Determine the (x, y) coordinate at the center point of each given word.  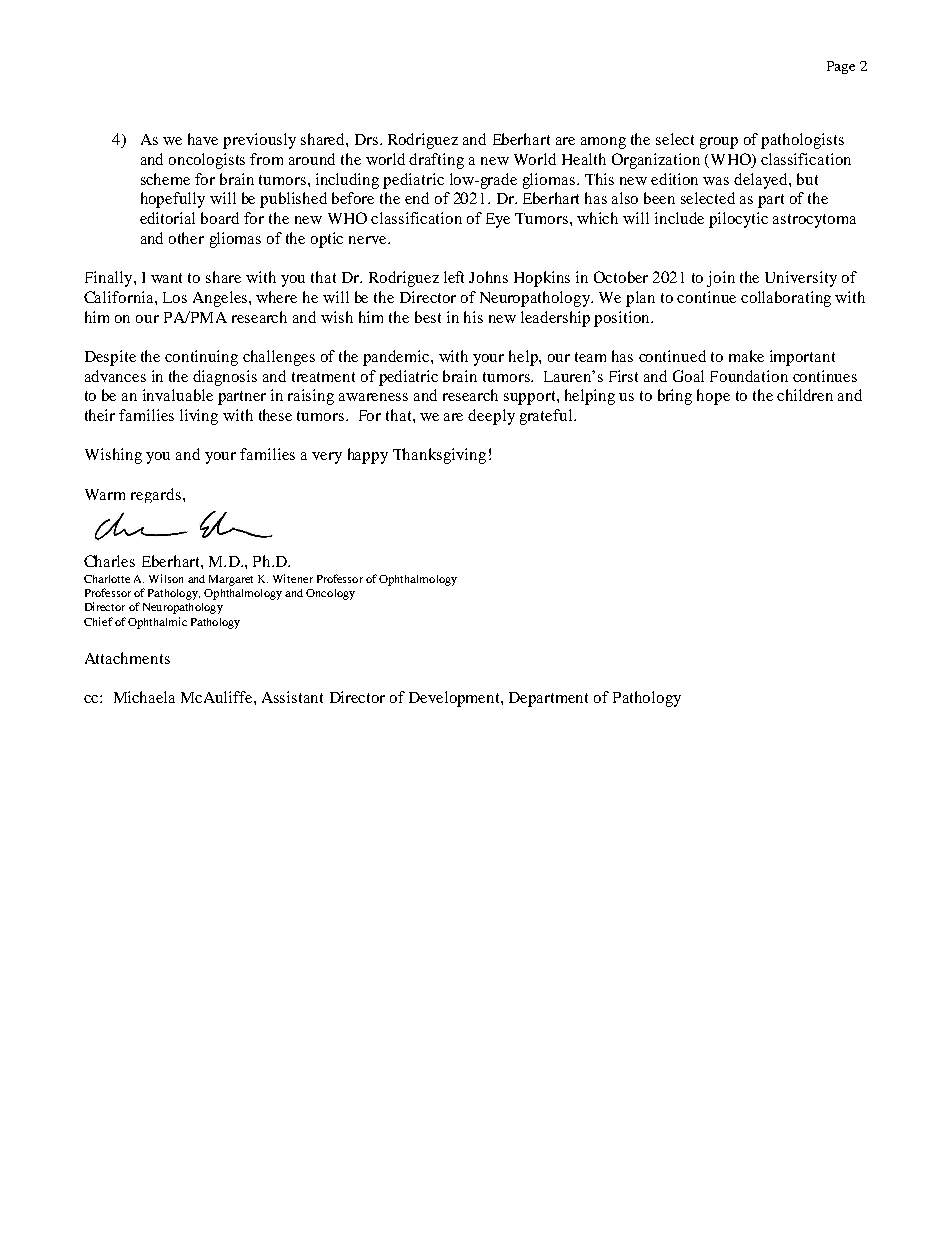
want (166, 278)
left (454, 277)
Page (841, 67)
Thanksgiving (439, 456)
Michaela (144, 697)
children (805, 395)
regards (156, 495)
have (203, 139)
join (721, 279)
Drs (366, 139)
